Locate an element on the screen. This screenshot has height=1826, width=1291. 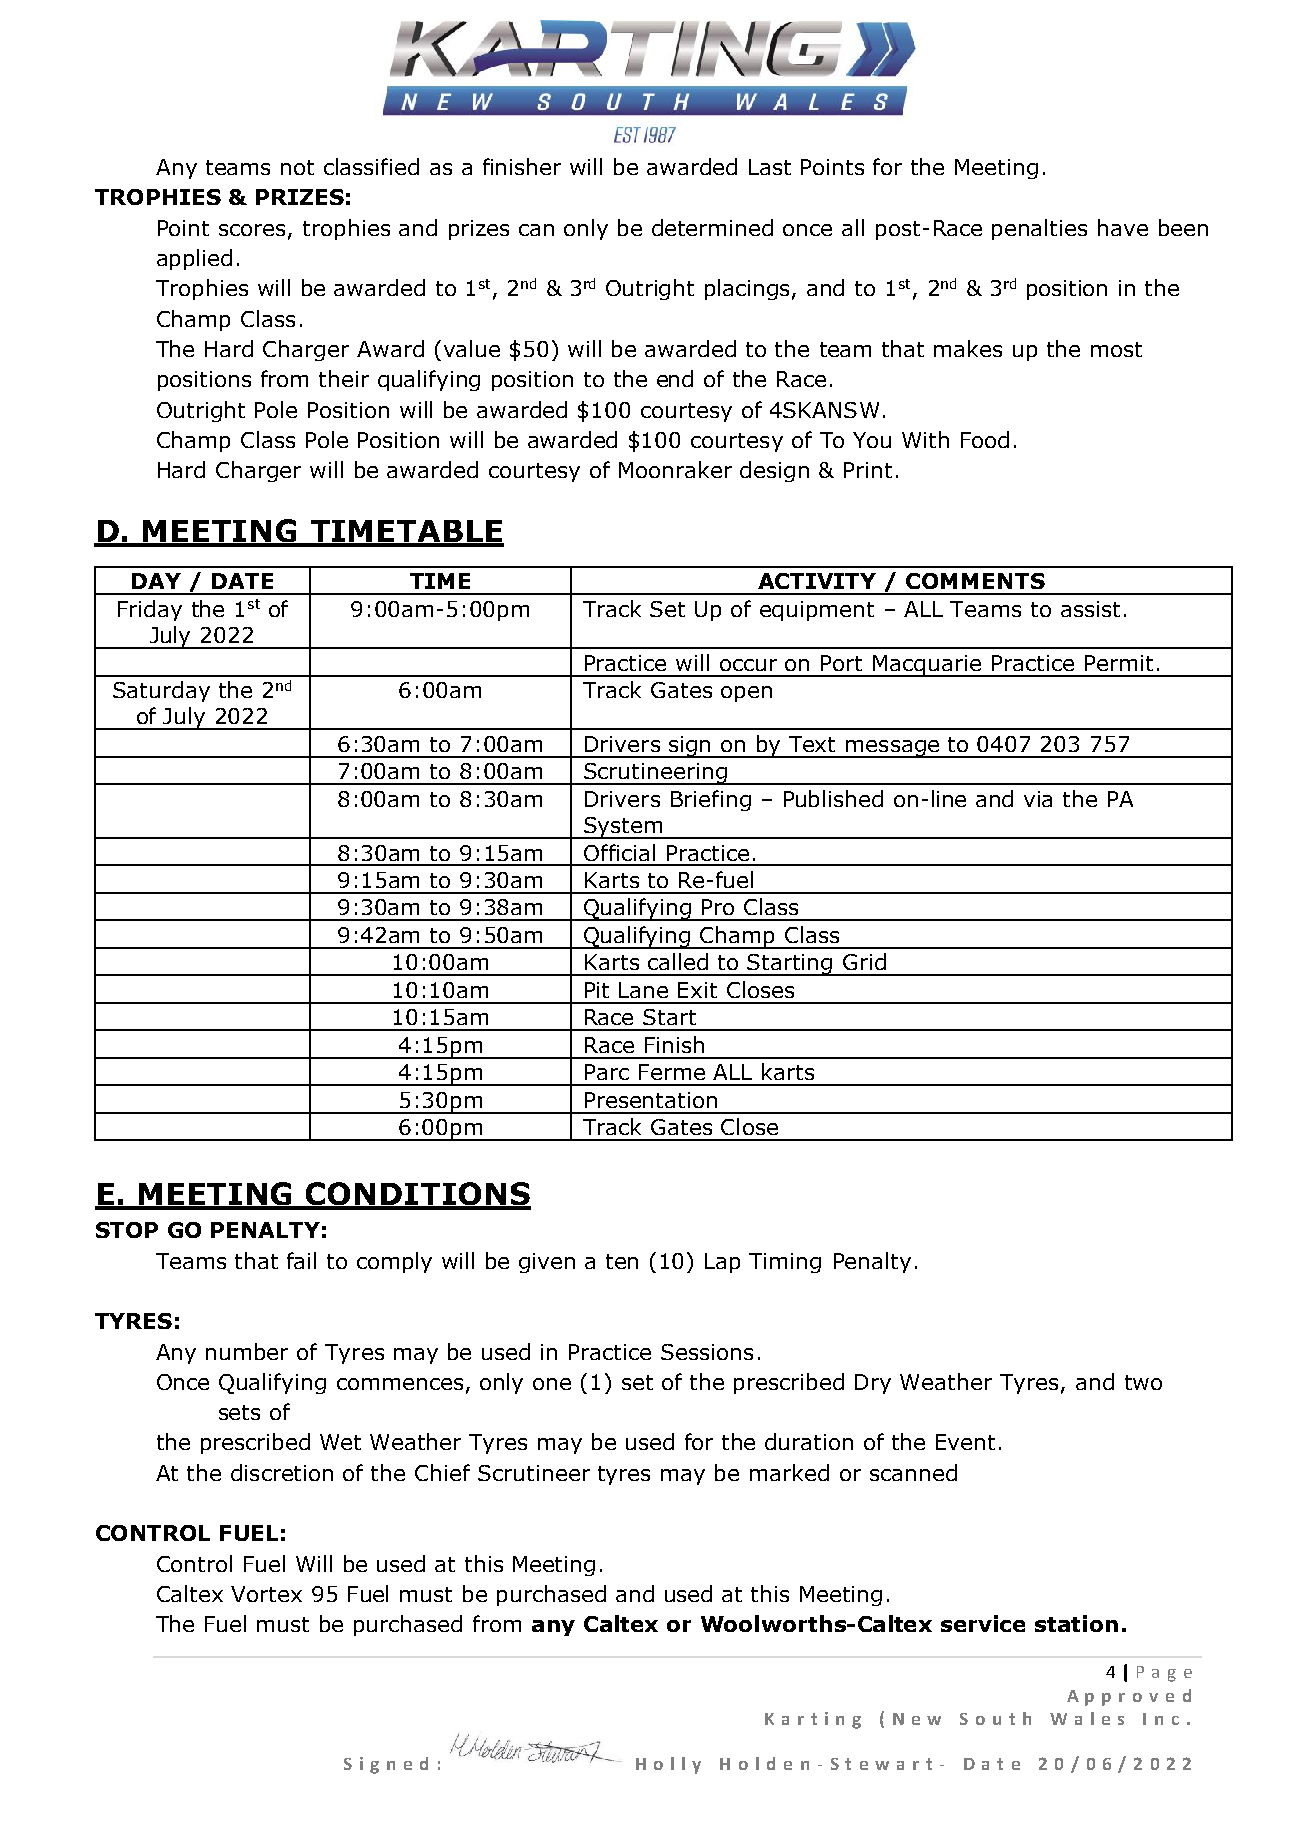
station is located at coordinates (1076, 1623).
